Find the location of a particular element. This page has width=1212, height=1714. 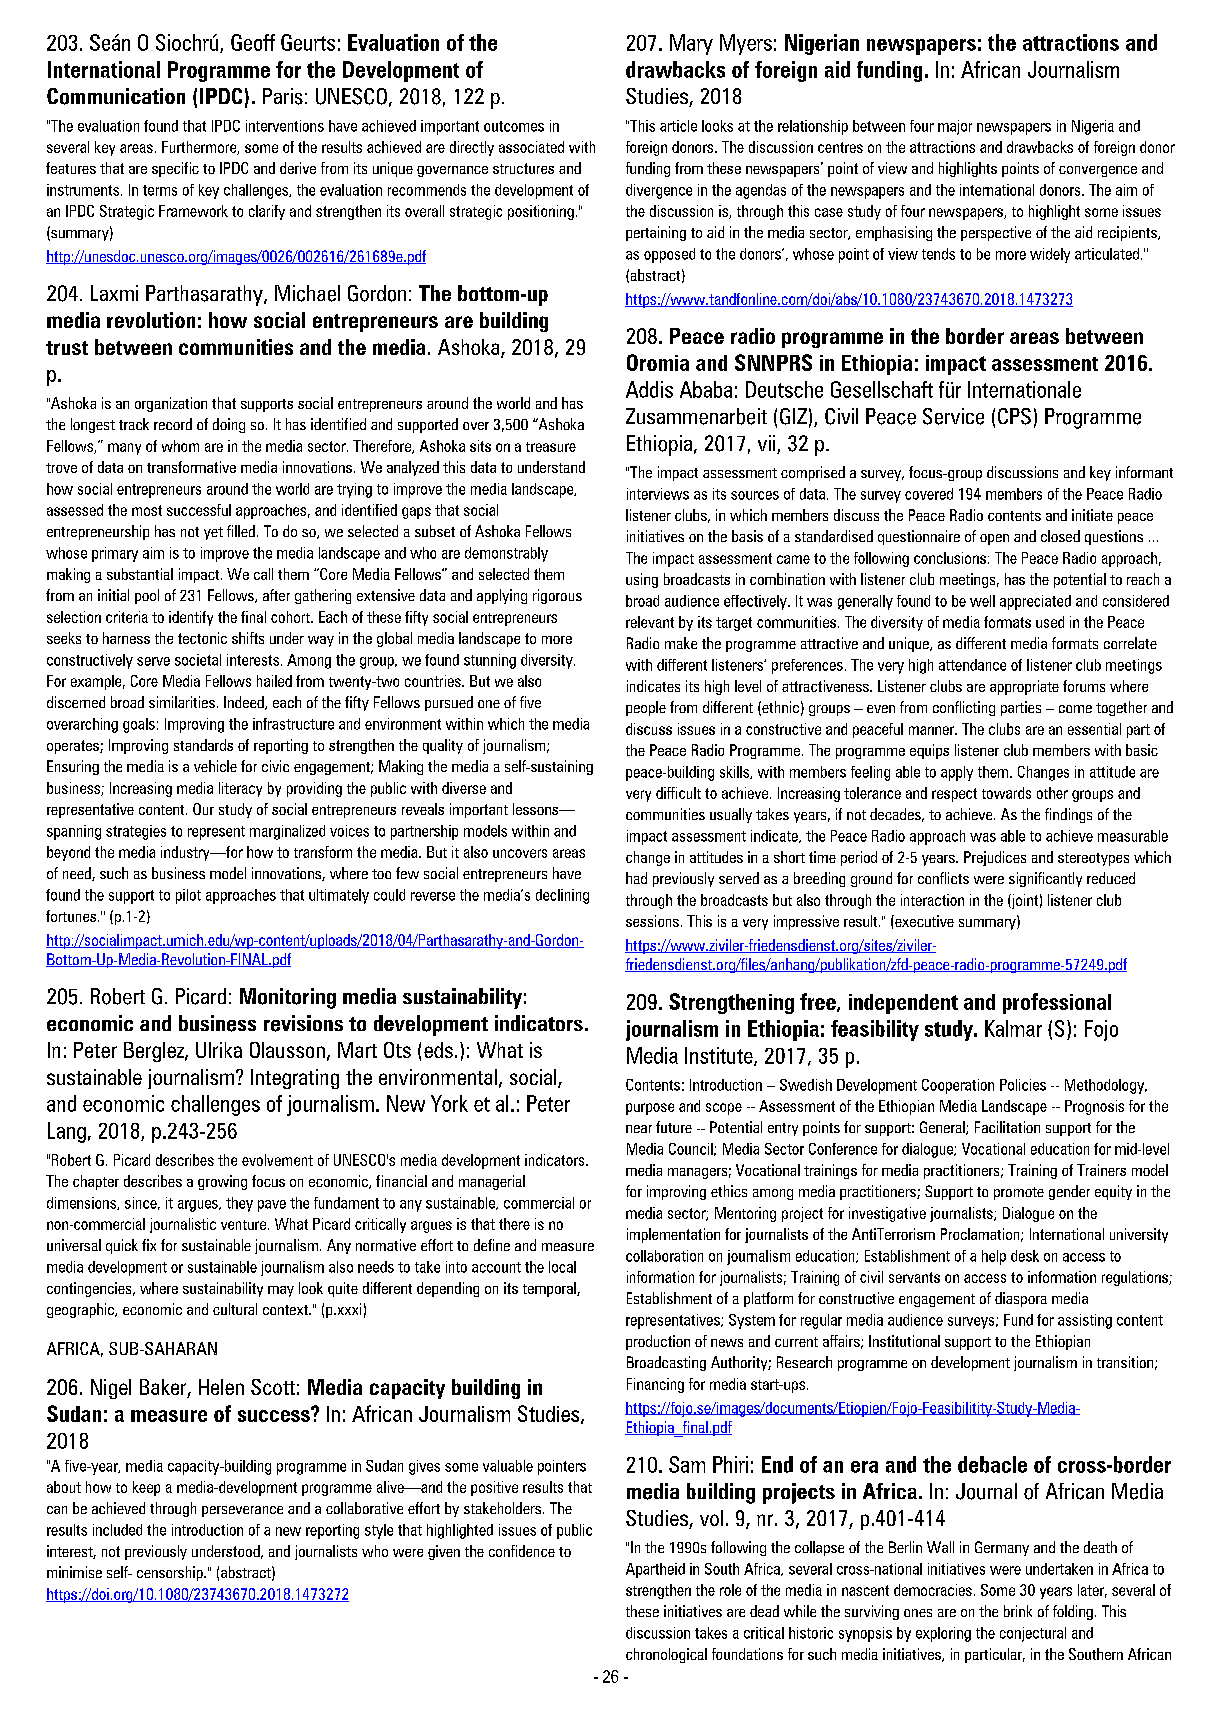

brink is located at coordinates (1018, 1611).
